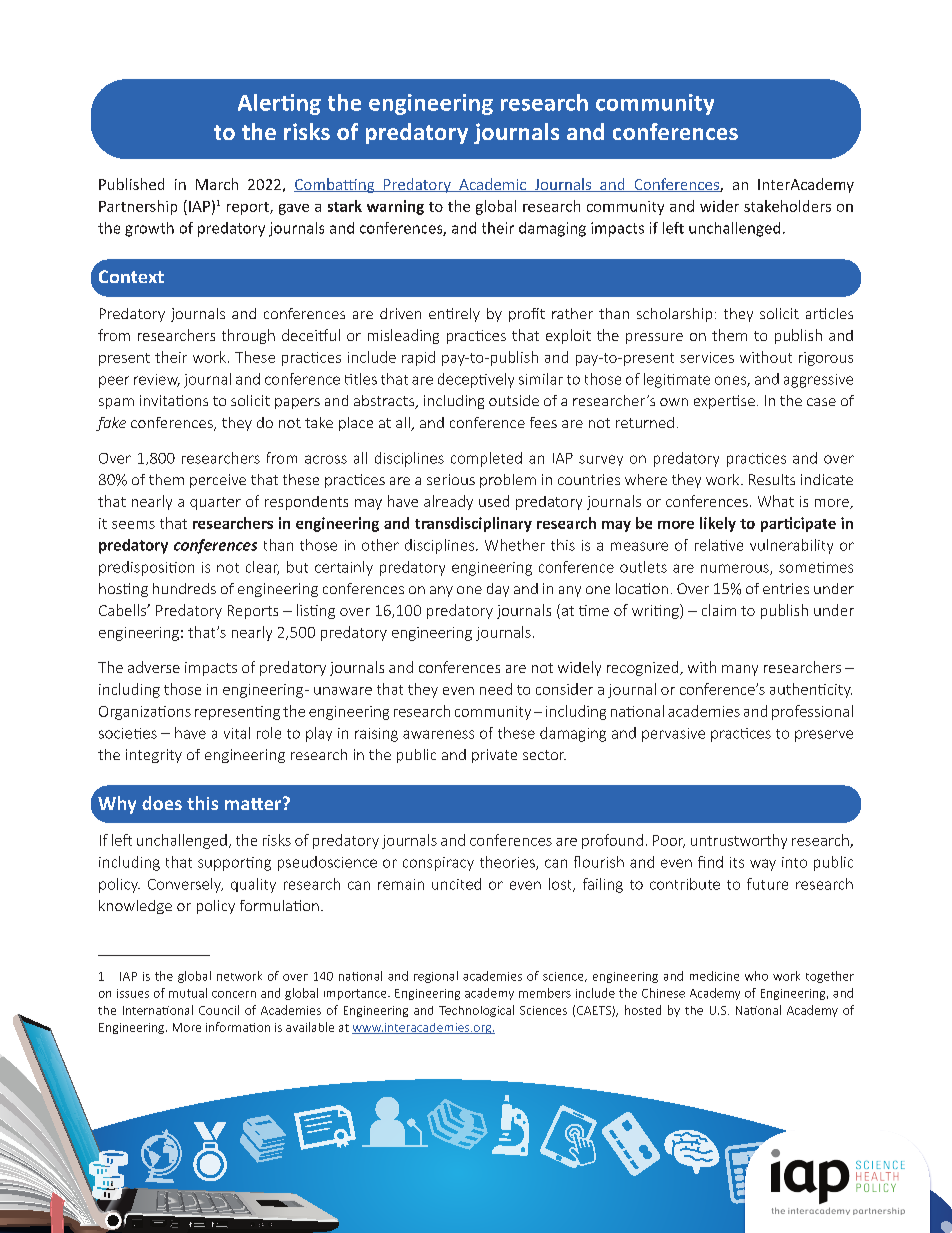 Image resolution: width=952 pixels, height=1233 pixels. Describe the element at coordinates (494, 756) in the screenshot. I see `private` at that location.
